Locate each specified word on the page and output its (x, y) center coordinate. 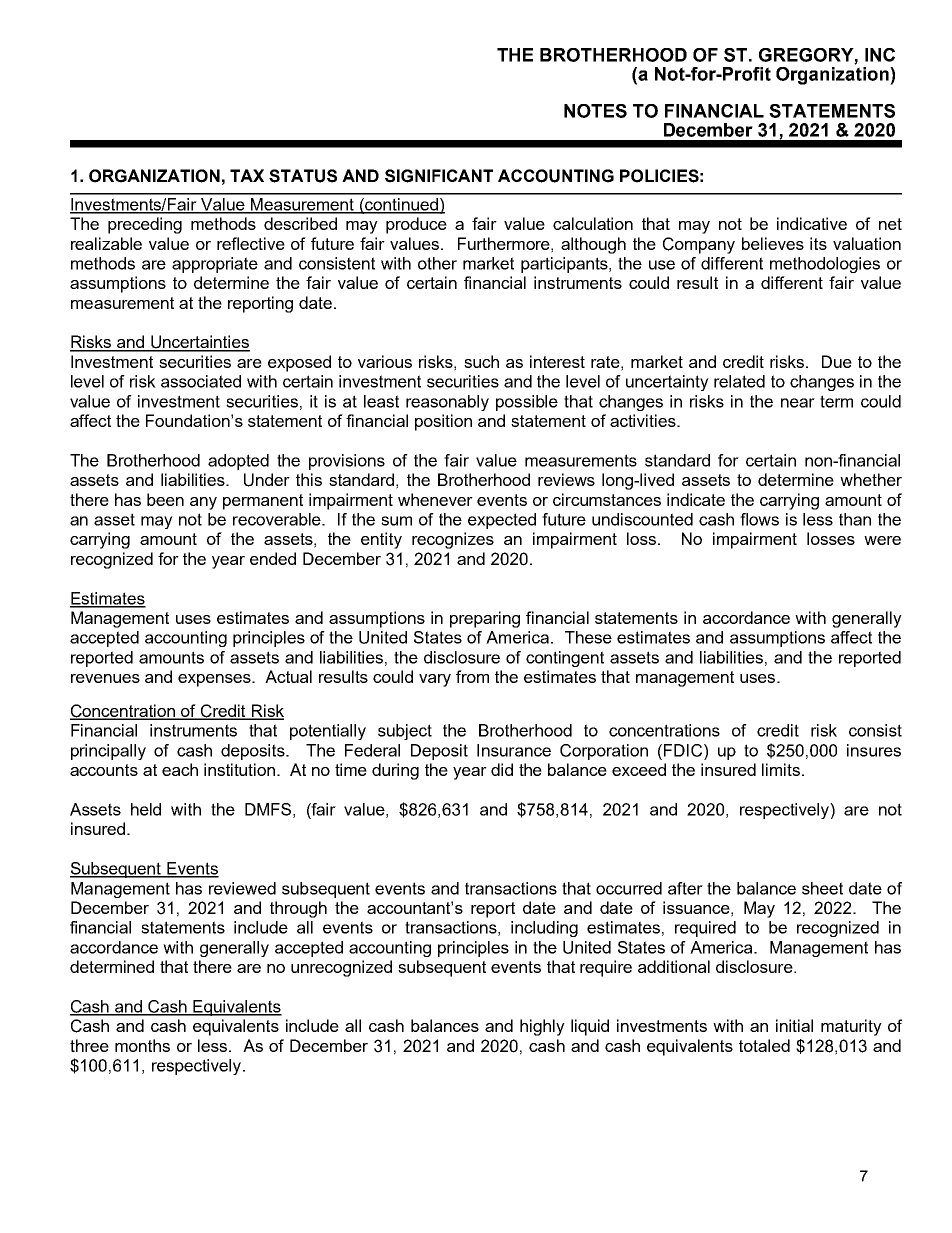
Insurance (514, 750)
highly (542, 1027)
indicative (812, 223)
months (142, 1045)
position (443, 422)
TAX (247, 175)
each (180, 769)
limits (781, 769)
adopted (238, 462)
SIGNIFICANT (439, 176)
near (798, 403)
